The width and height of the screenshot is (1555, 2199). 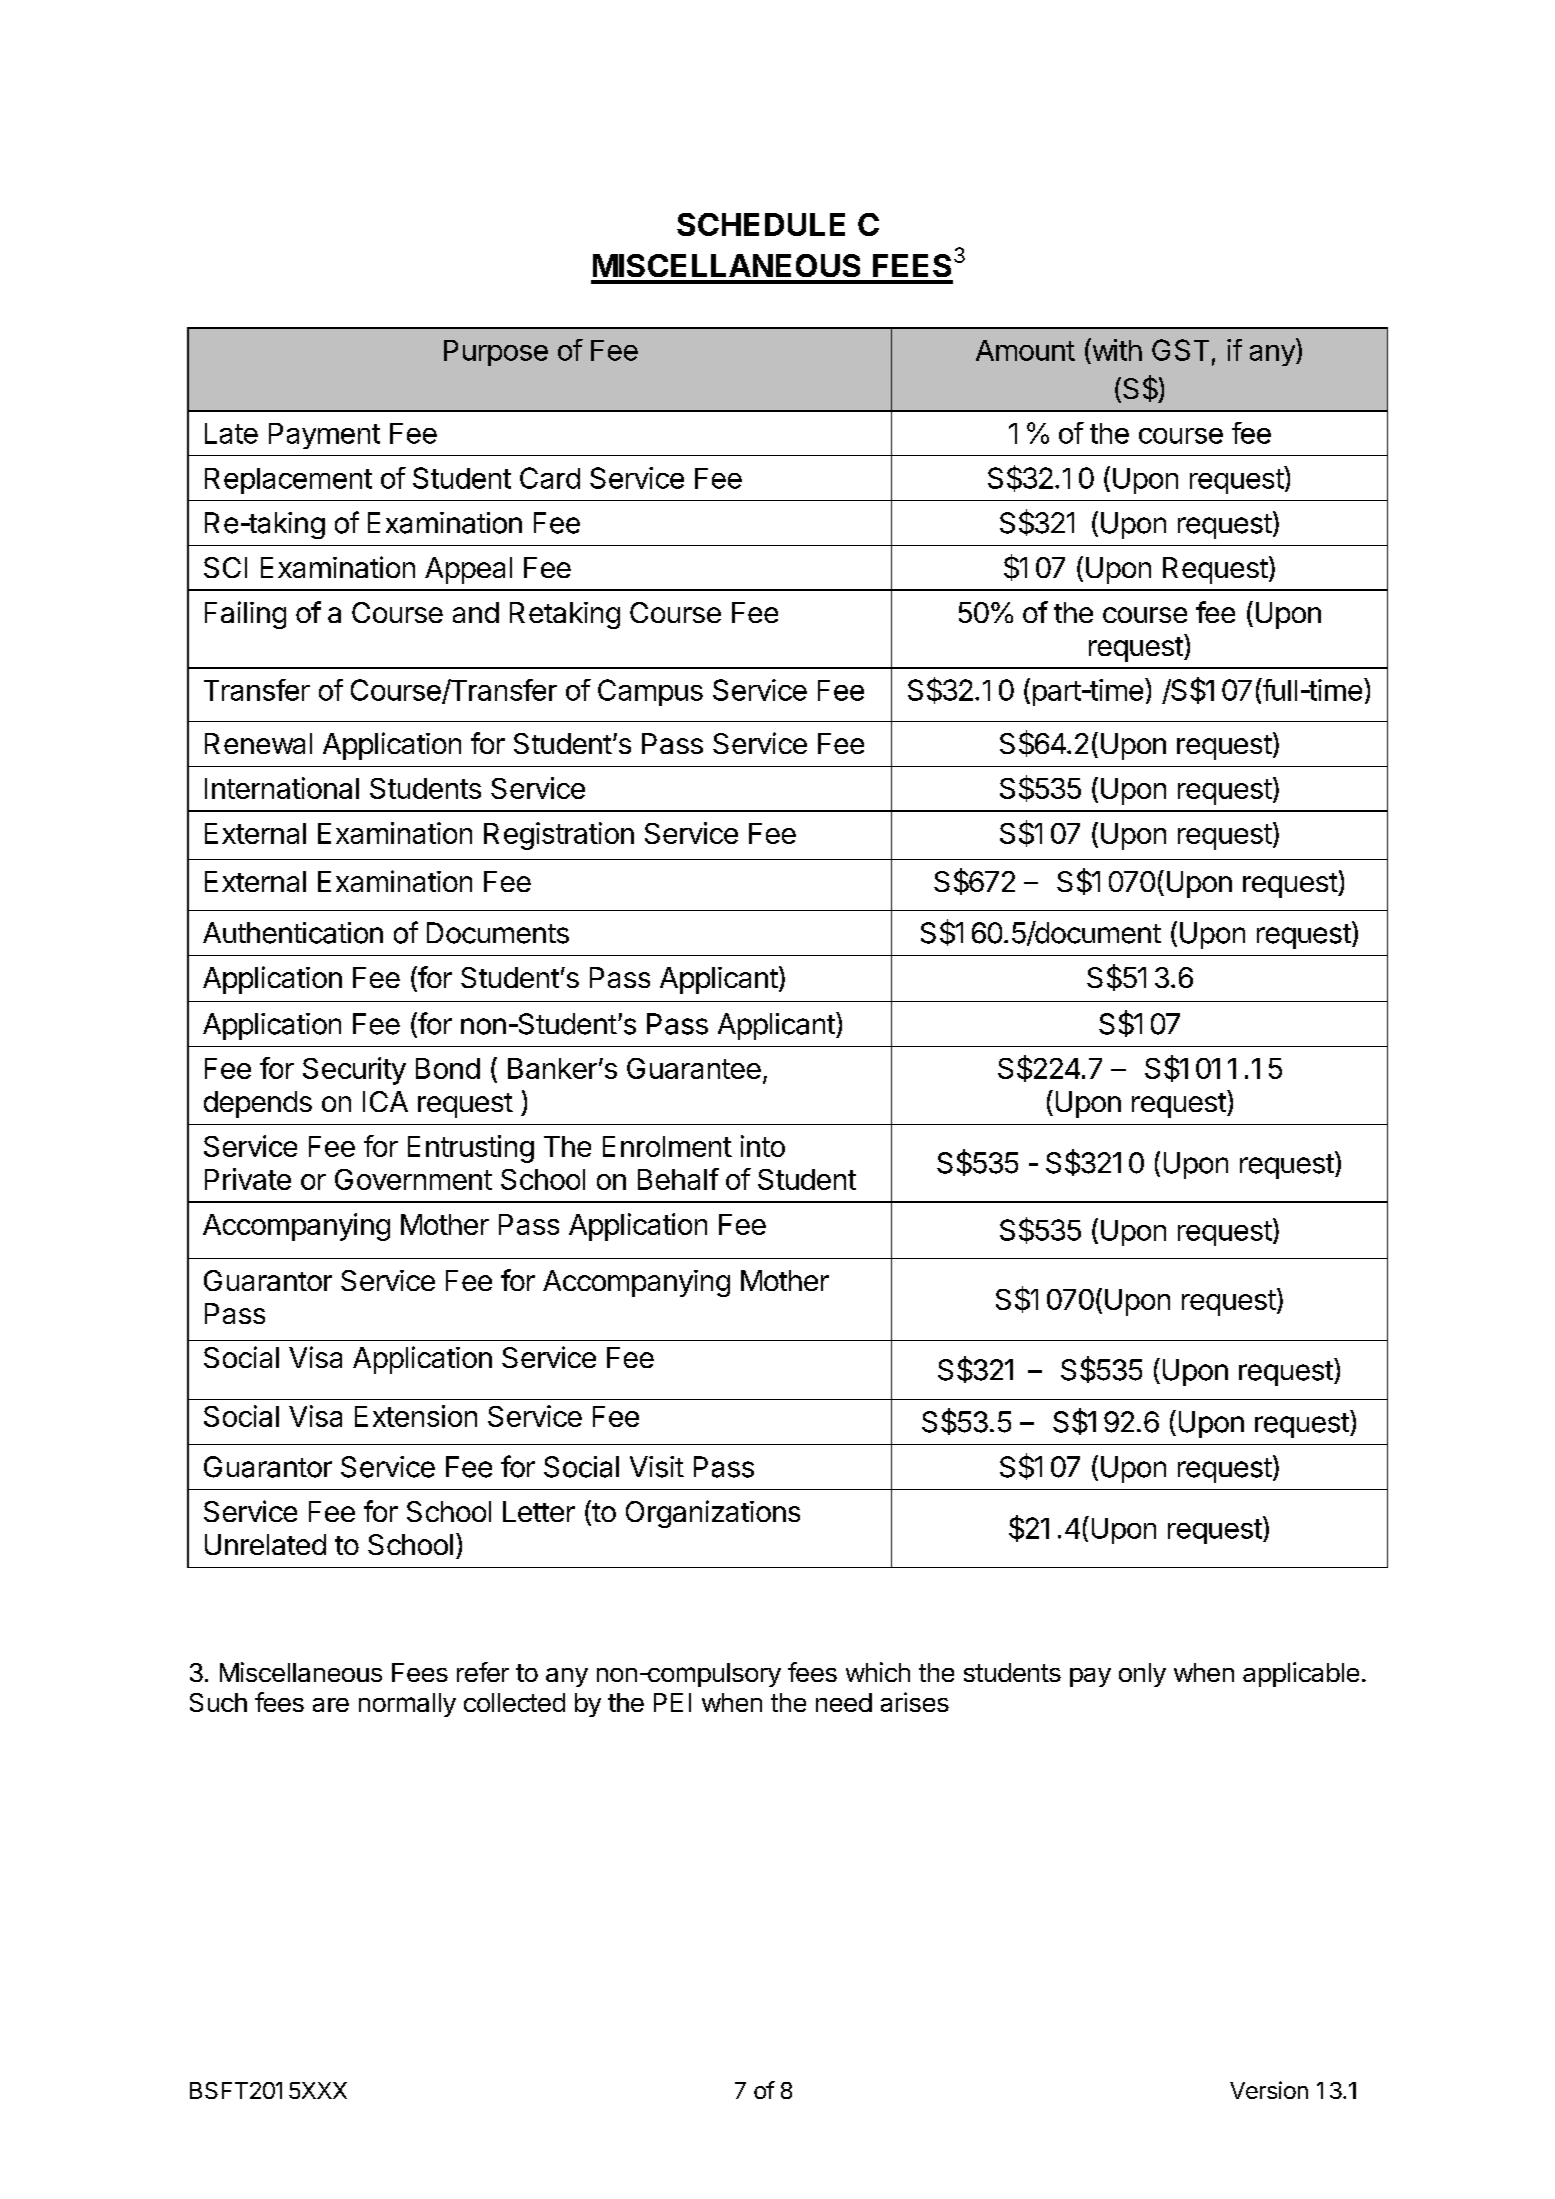 What do you see at coordinates (763, 1146) in the screenshot?
I see `into` at bounding box center [763, 1146].
